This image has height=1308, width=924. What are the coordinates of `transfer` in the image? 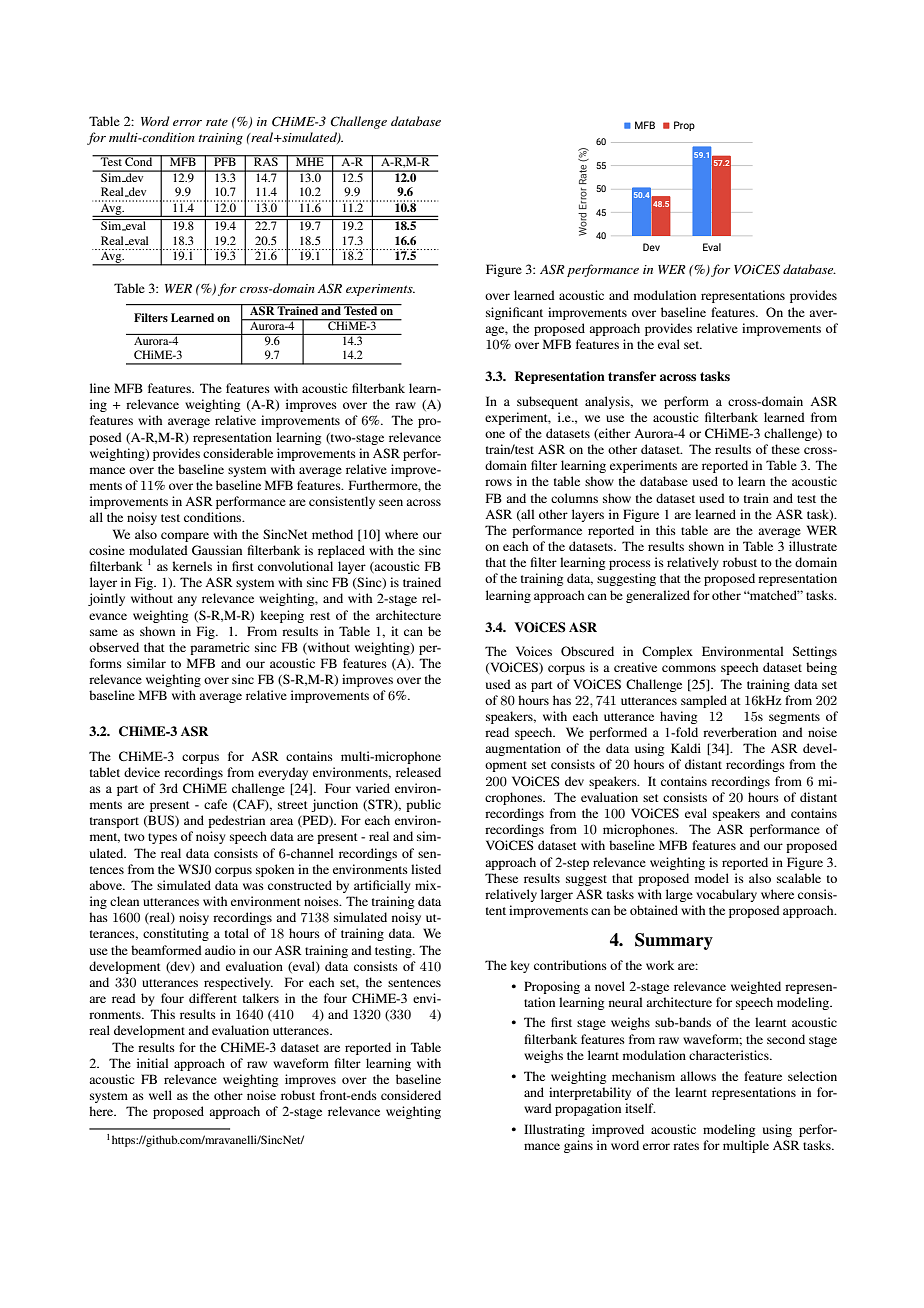 It's located at (632, 376).
